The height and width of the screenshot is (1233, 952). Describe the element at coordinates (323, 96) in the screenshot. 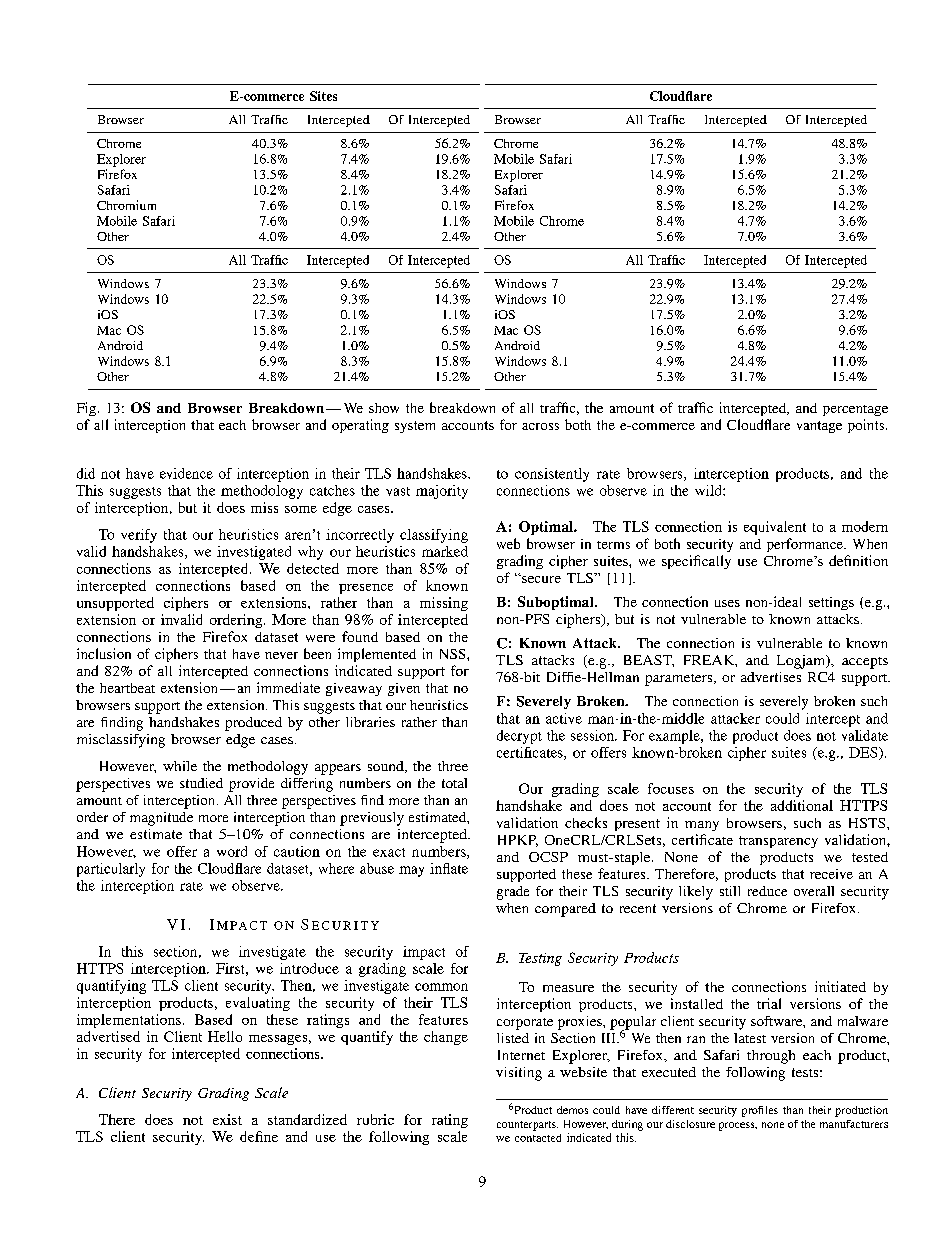

I see `Sites` at that location.
